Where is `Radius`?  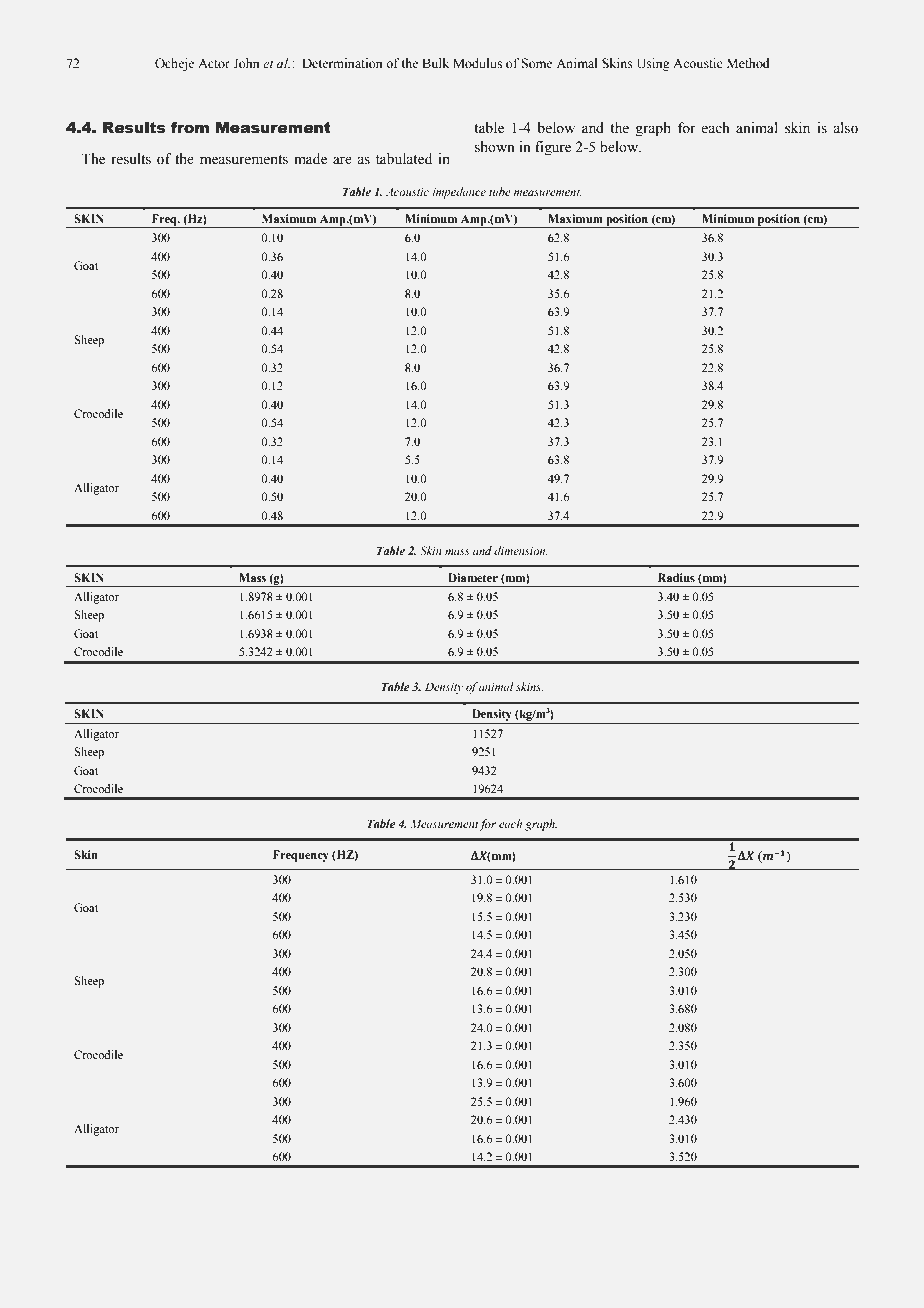 Radius is located at coordinates (676, 577).
